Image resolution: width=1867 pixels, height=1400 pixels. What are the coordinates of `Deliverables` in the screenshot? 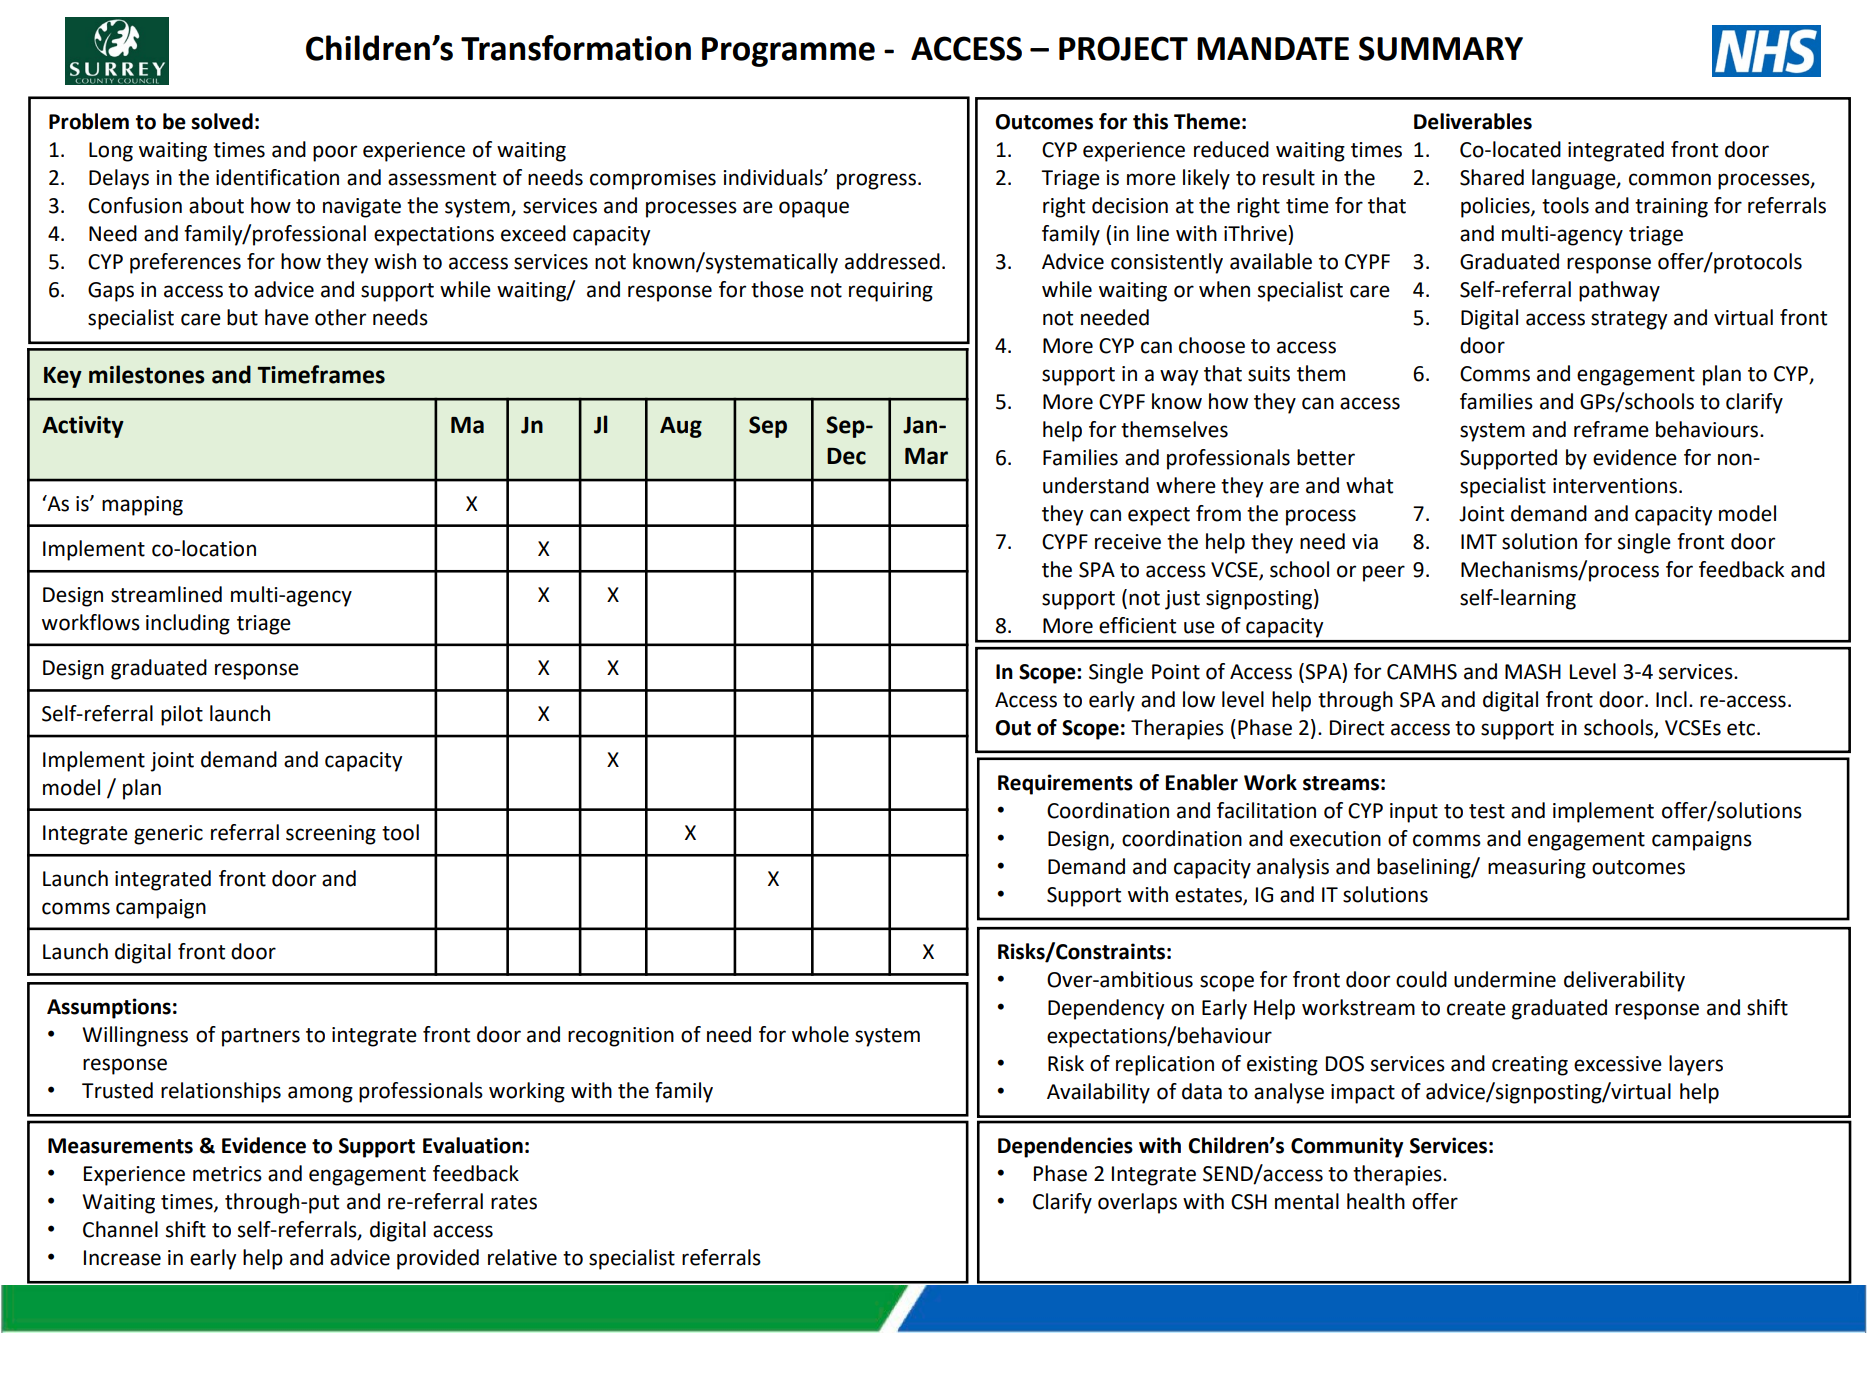 It's located at (1473, 121).
